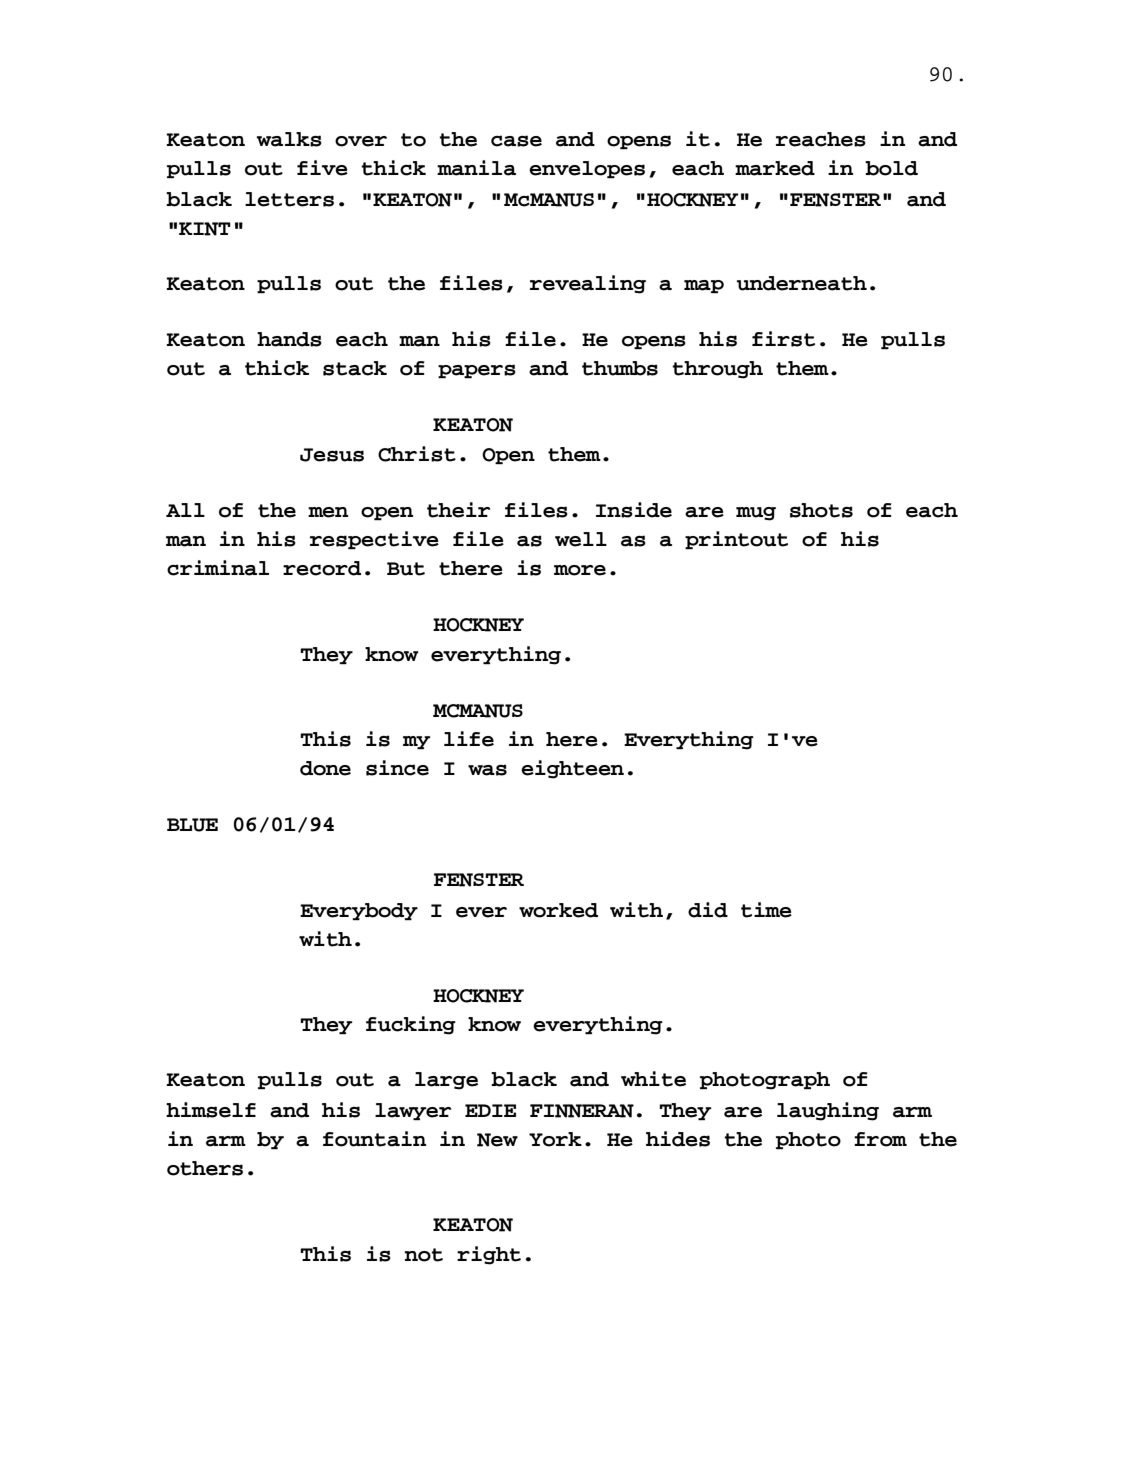 The image size is (1134, 1467). What do you see at coordinates (328, 512) in the document?
I see `men` at bounding box center [328, 512].
